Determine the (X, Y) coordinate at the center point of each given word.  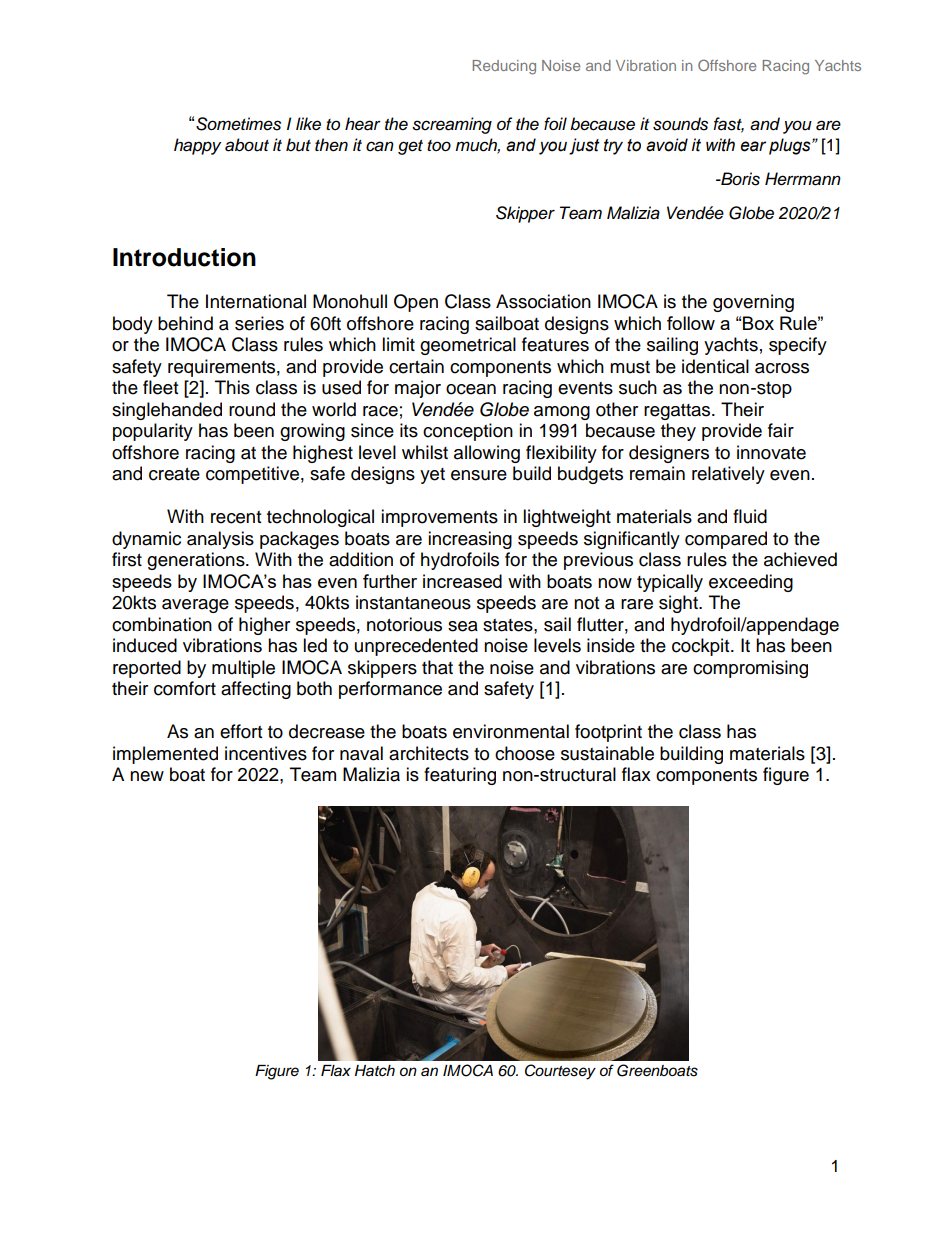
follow (691, 323)
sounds (680, 124)
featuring (460, 776)
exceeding (751, 583)
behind (185, 323)
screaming (452, 125)
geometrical (468, 346)
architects (429, 753)
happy (197, 146)
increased (462, 581)
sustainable (607, 753)
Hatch (375, 1071)
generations (197, 561)
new (147, 776)
